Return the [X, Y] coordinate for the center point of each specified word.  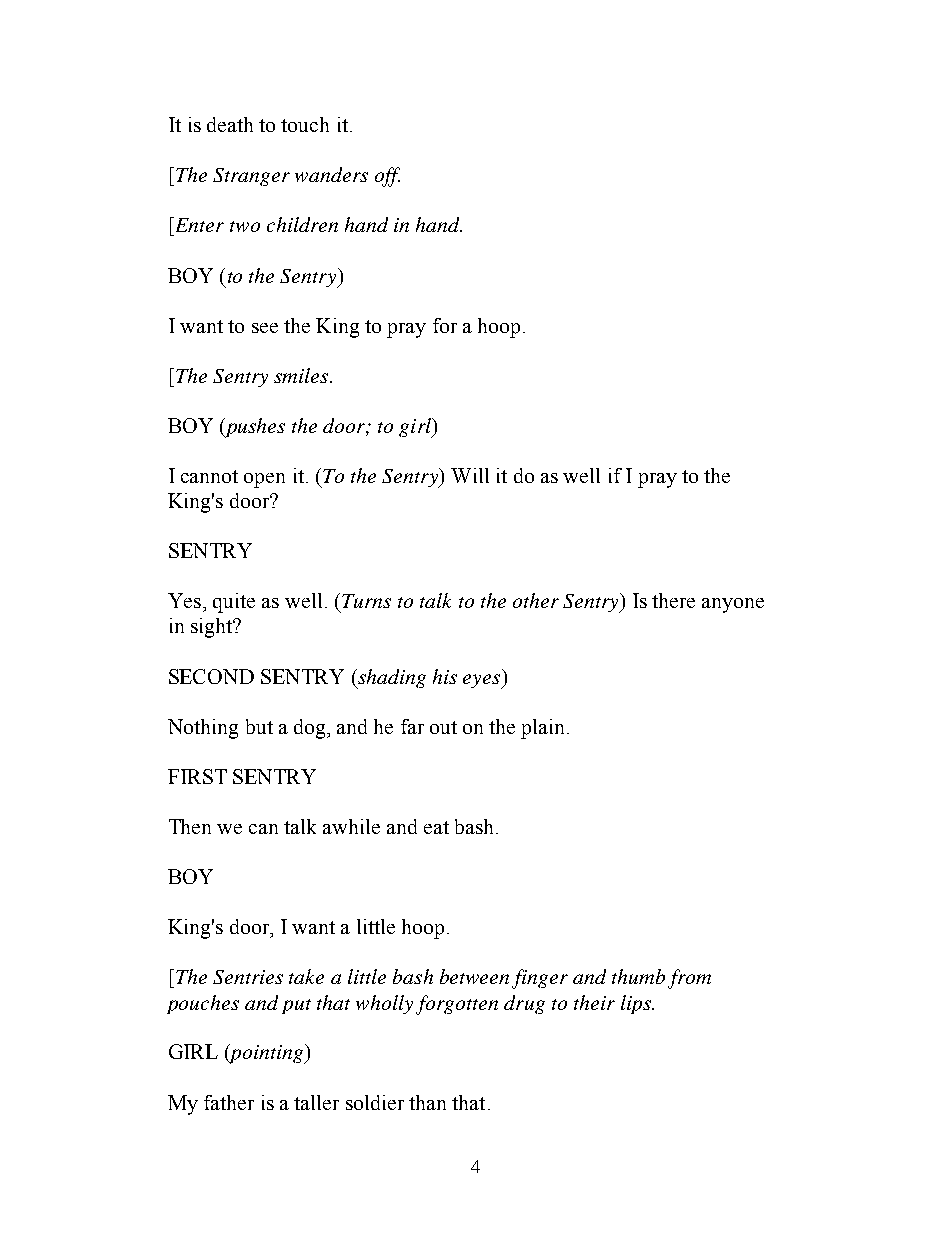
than [427, 1102]
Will [470, 475]
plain [544, 729]
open [264, 480]
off [387, 177]
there [673, 600]
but [259, 726]
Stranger [251, 177]
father [229, 1102]
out [443, 727]
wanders [331, 174]
